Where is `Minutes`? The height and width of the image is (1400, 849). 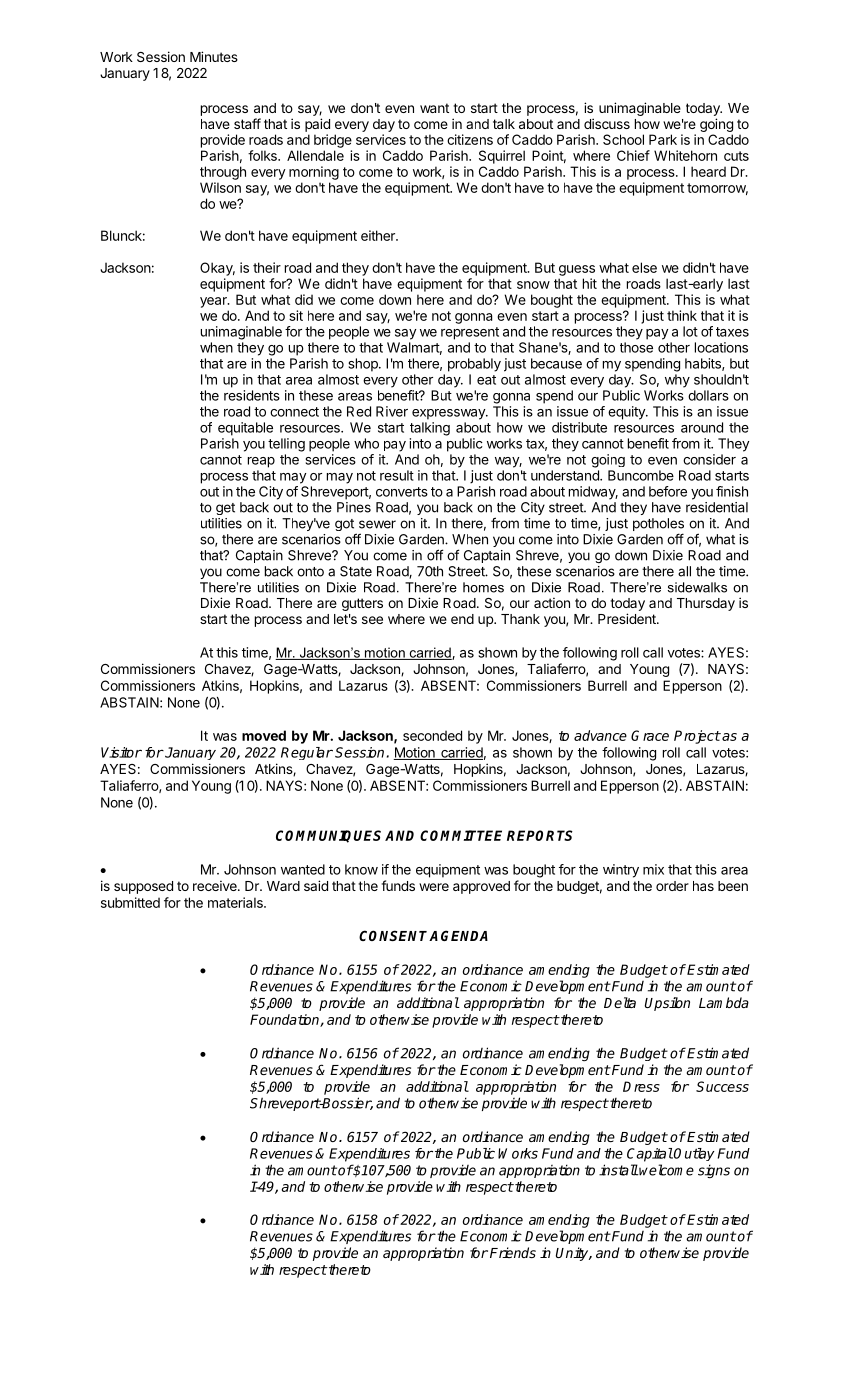 Minutes is located at coordinates (214, 56).
